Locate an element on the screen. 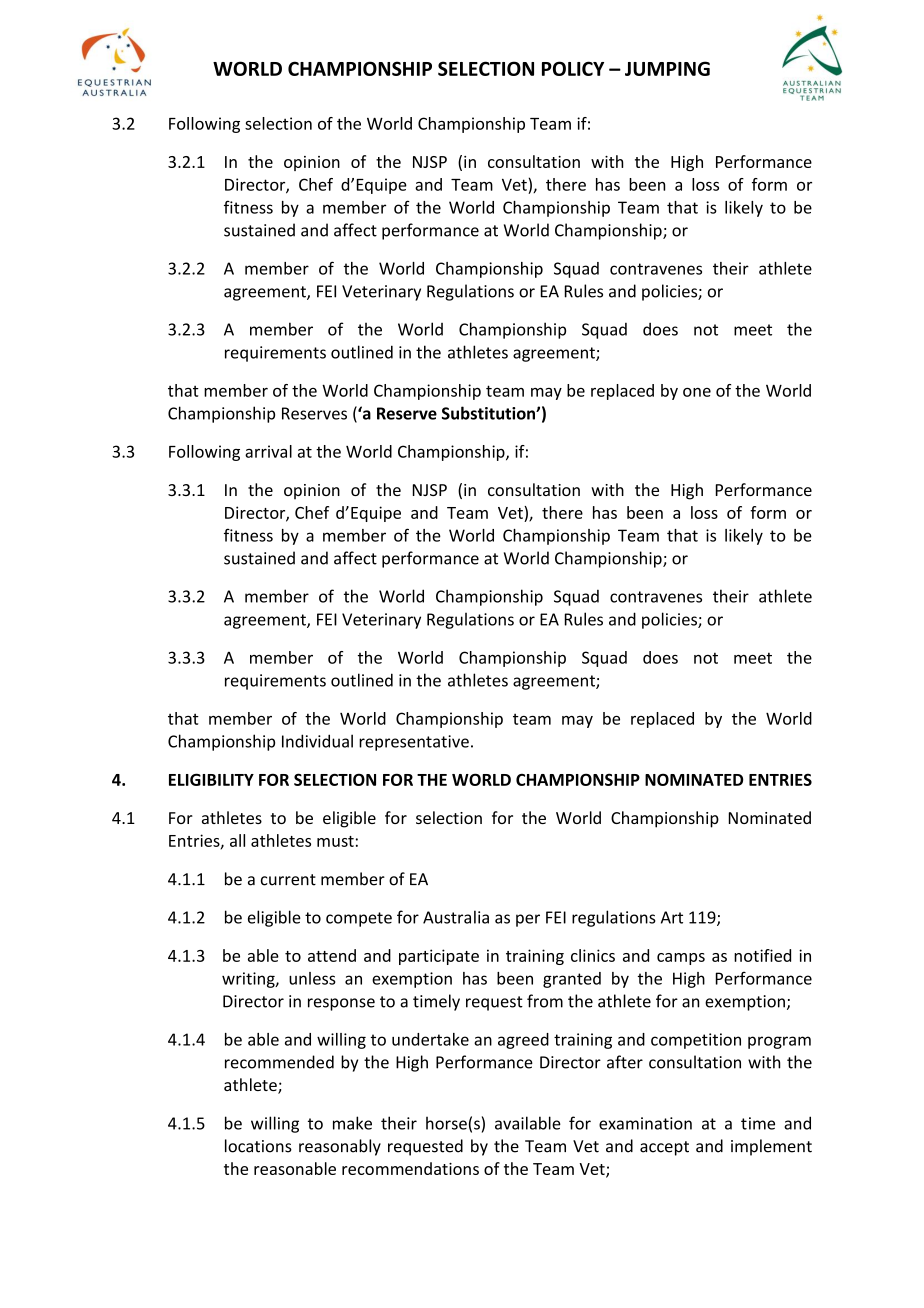 Image resolution: width=924 pixels, height=1308 pixels. recommendations is located at coordinates (410, 1168).
